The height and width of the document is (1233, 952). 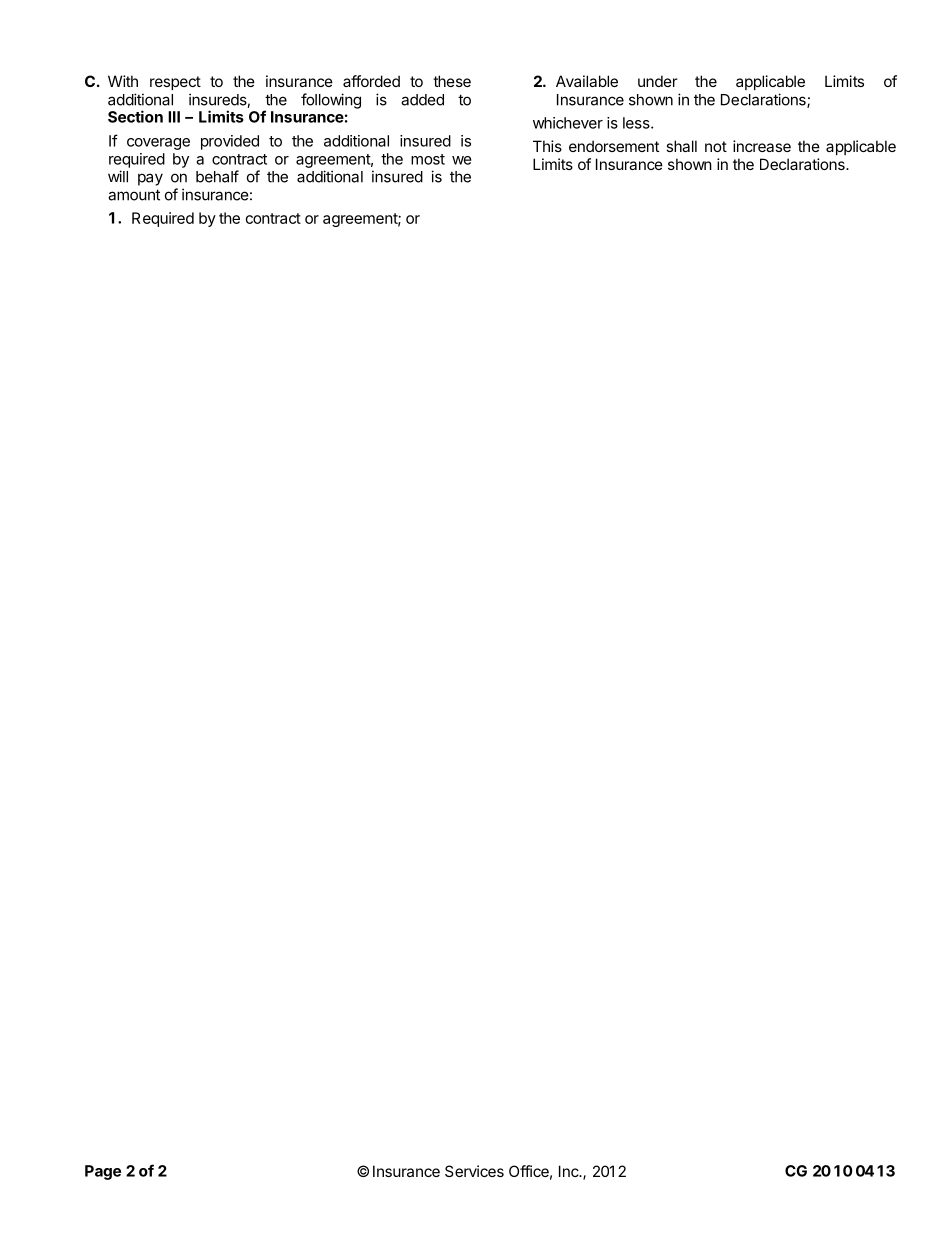 I want to click on shall, so click(x=681, y=146).
